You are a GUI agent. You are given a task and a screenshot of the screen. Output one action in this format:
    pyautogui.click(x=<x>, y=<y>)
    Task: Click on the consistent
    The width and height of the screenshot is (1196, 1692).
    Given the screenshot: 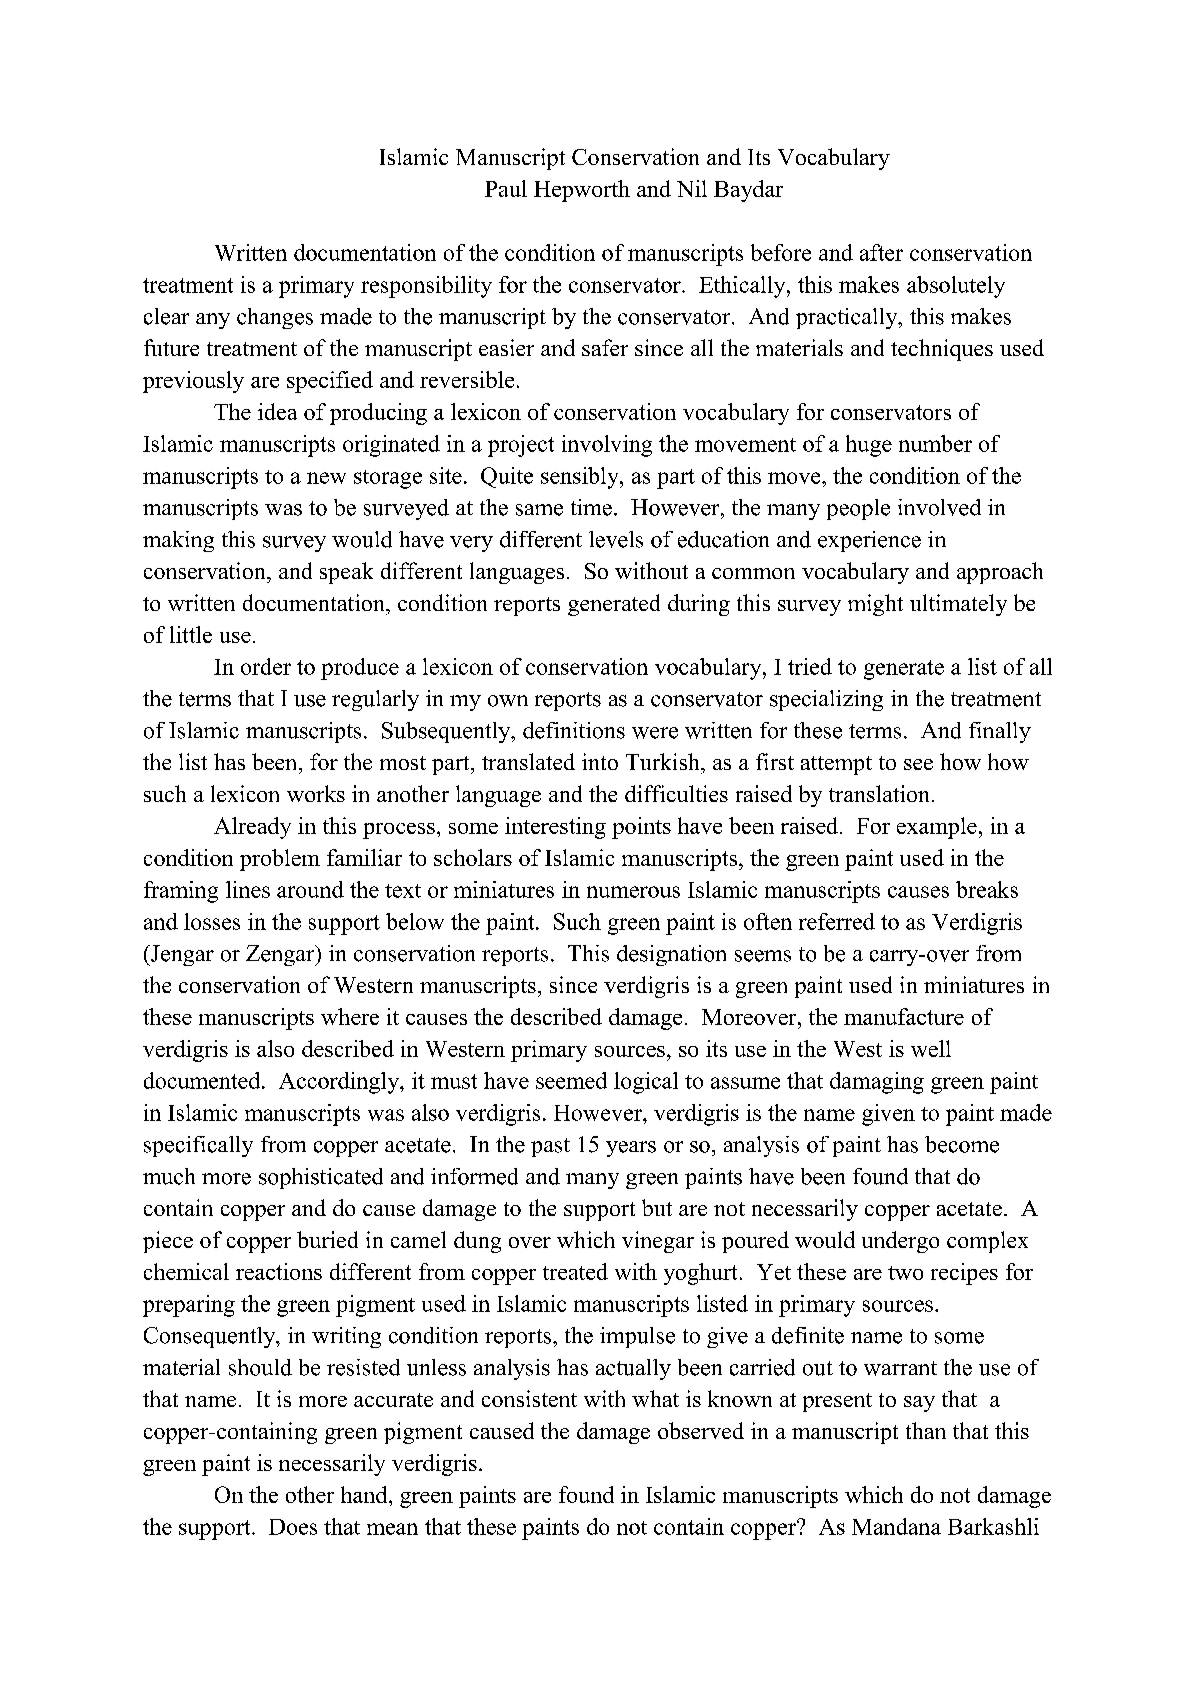 What is the action you would take?
    pyautogui.click(x=529, y=1398)
